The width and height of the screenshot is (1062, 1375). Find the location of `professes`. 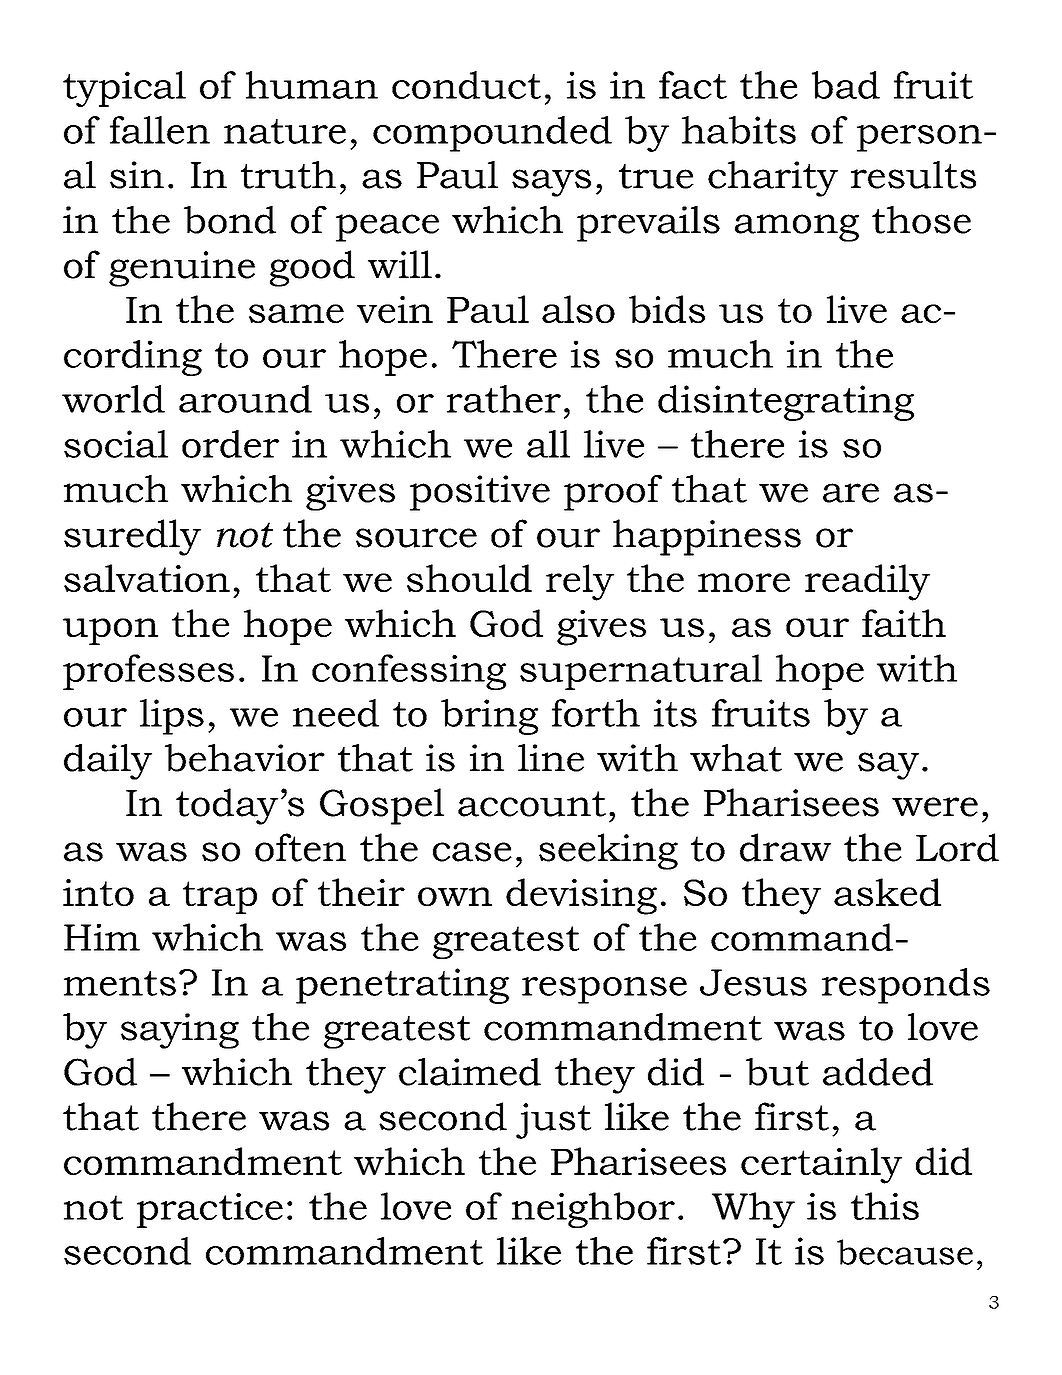

professes is located at coordinates (148, 672).
